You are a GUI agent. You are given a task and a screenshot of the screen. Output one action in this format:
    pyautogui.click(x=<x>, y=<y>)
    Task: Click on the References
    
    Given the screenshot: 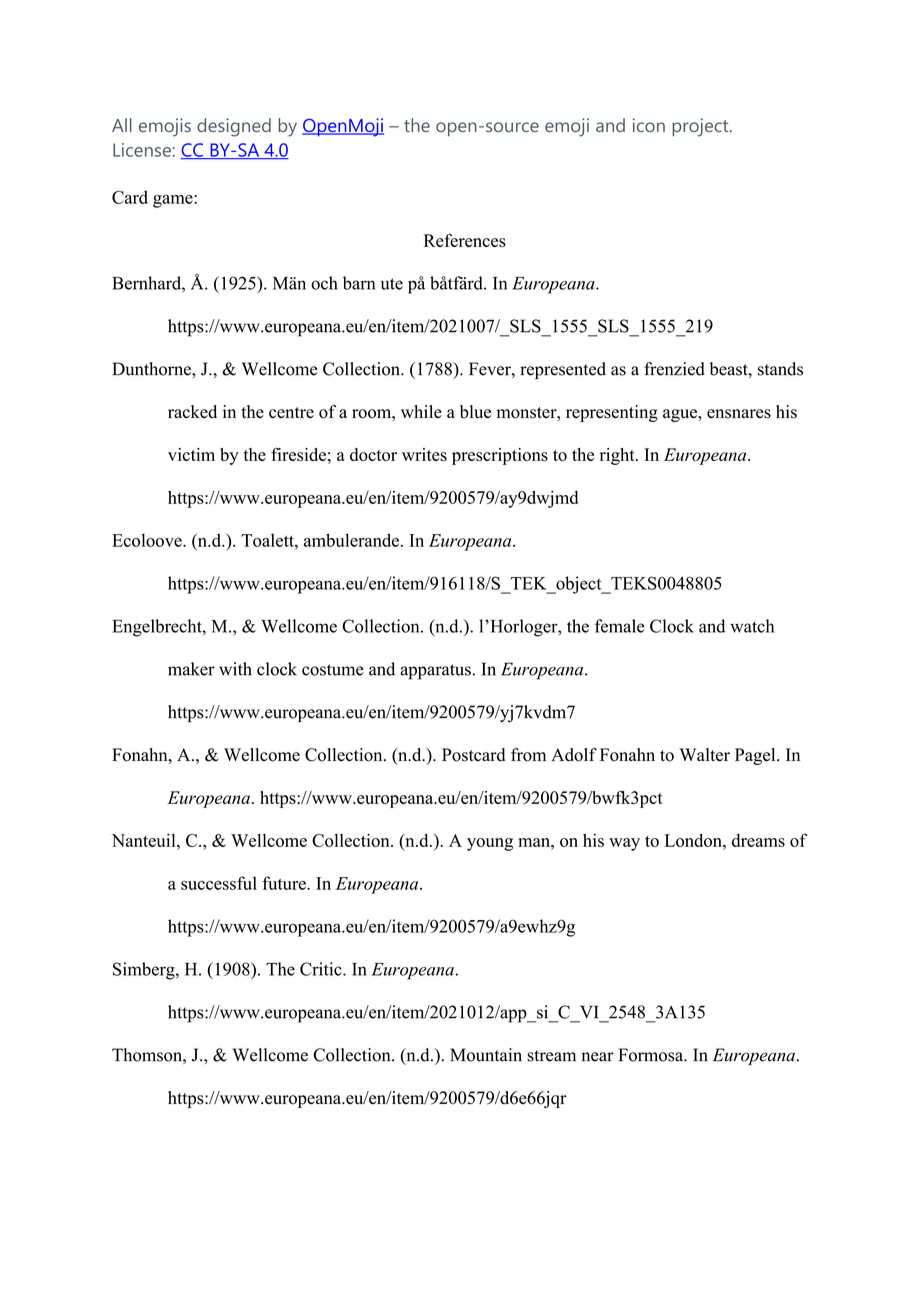 What is the action you would take?
    pyautogui.click(x=465, y=240)
